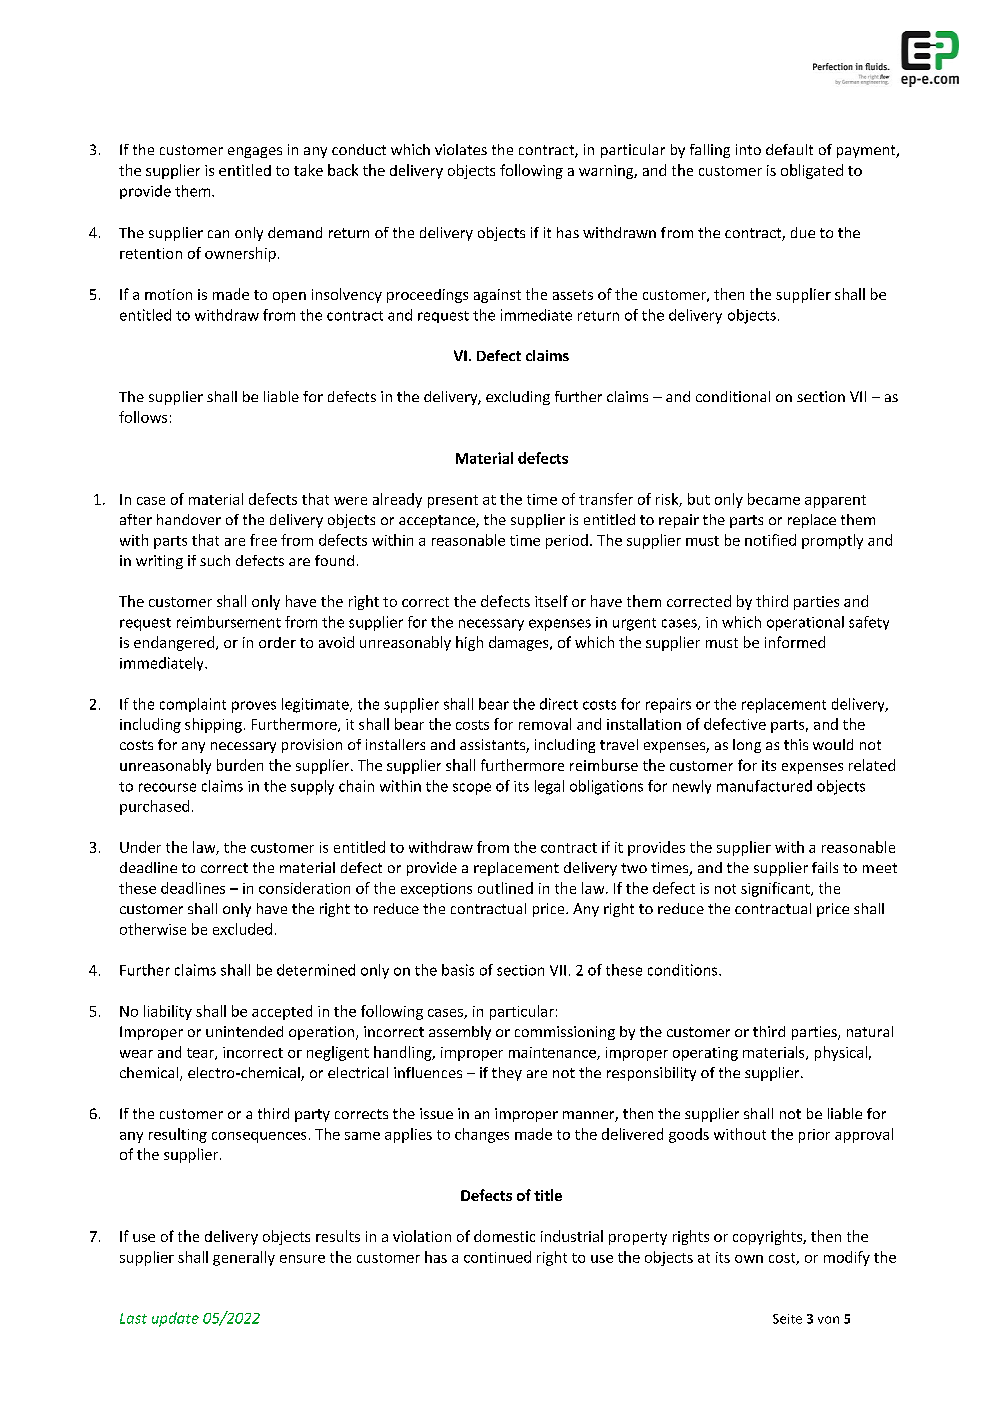  What do you see at coordinates (812, 171) in the screenshot?
I see `obligated` at bounding box center [812, 171].
